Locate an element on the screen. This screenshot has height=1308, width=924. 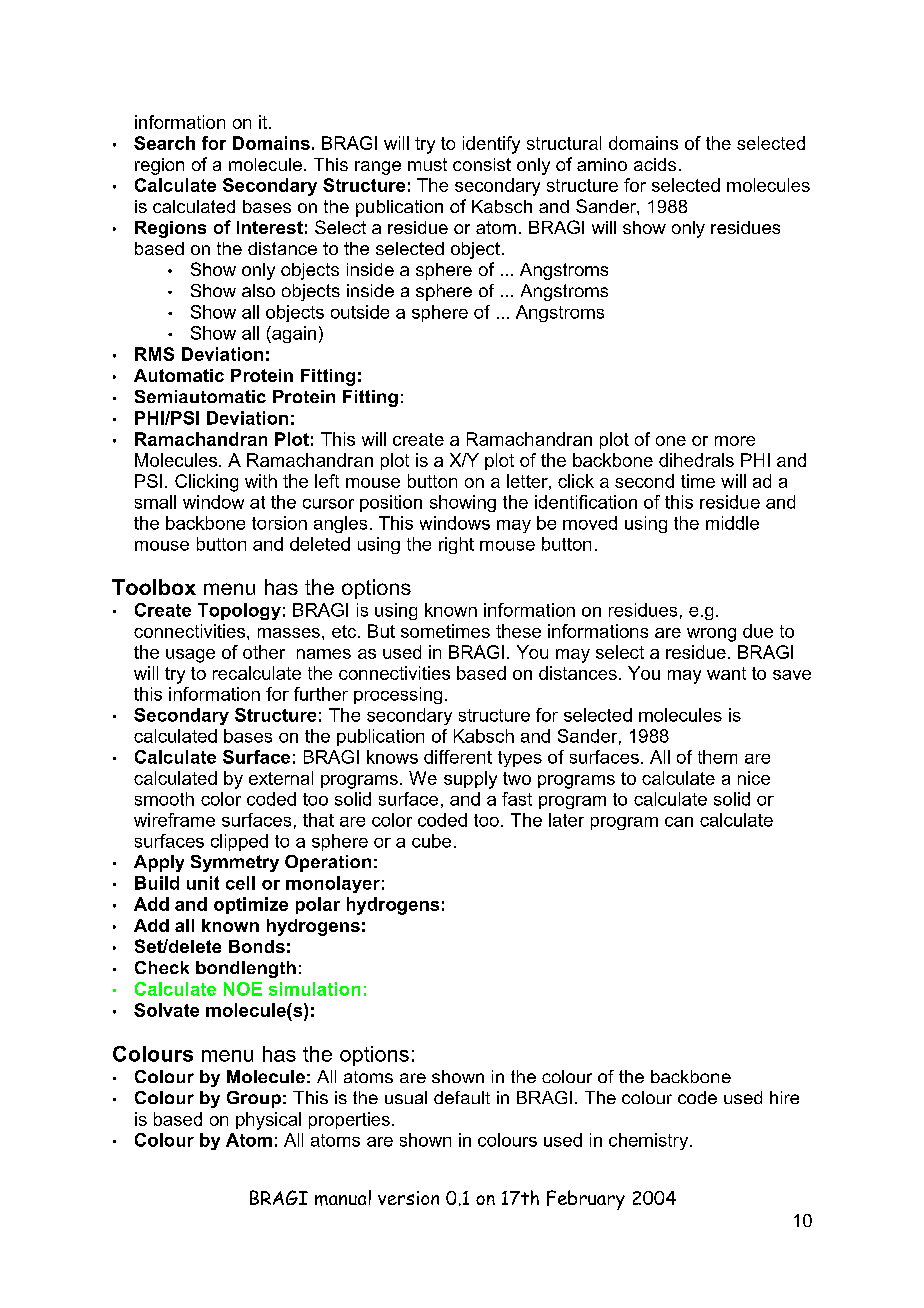
cube is located at coordinates (431, 841).
